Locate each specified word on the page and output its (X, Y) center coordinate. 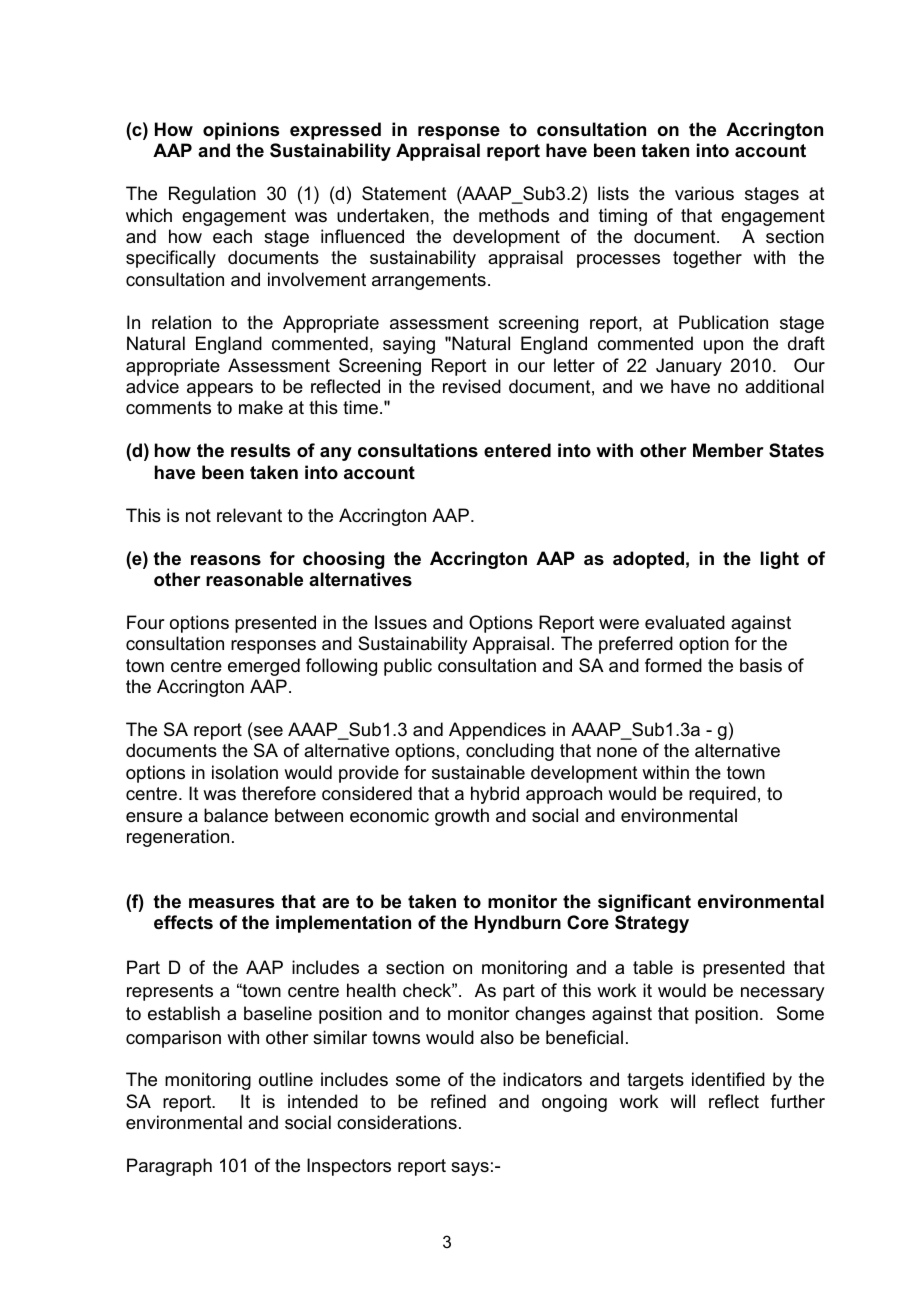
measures (231, 903)
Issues (401, 622)
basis (761, 665)
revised (472, 386)
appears (220, 390)
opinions (241, 131)
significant (644, 903)
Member (728, 450)
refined (458, 1101)
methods (514, 215)
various (704, 193)
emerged (264, 667)
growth (462, 817)
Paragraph (169, 1167)
